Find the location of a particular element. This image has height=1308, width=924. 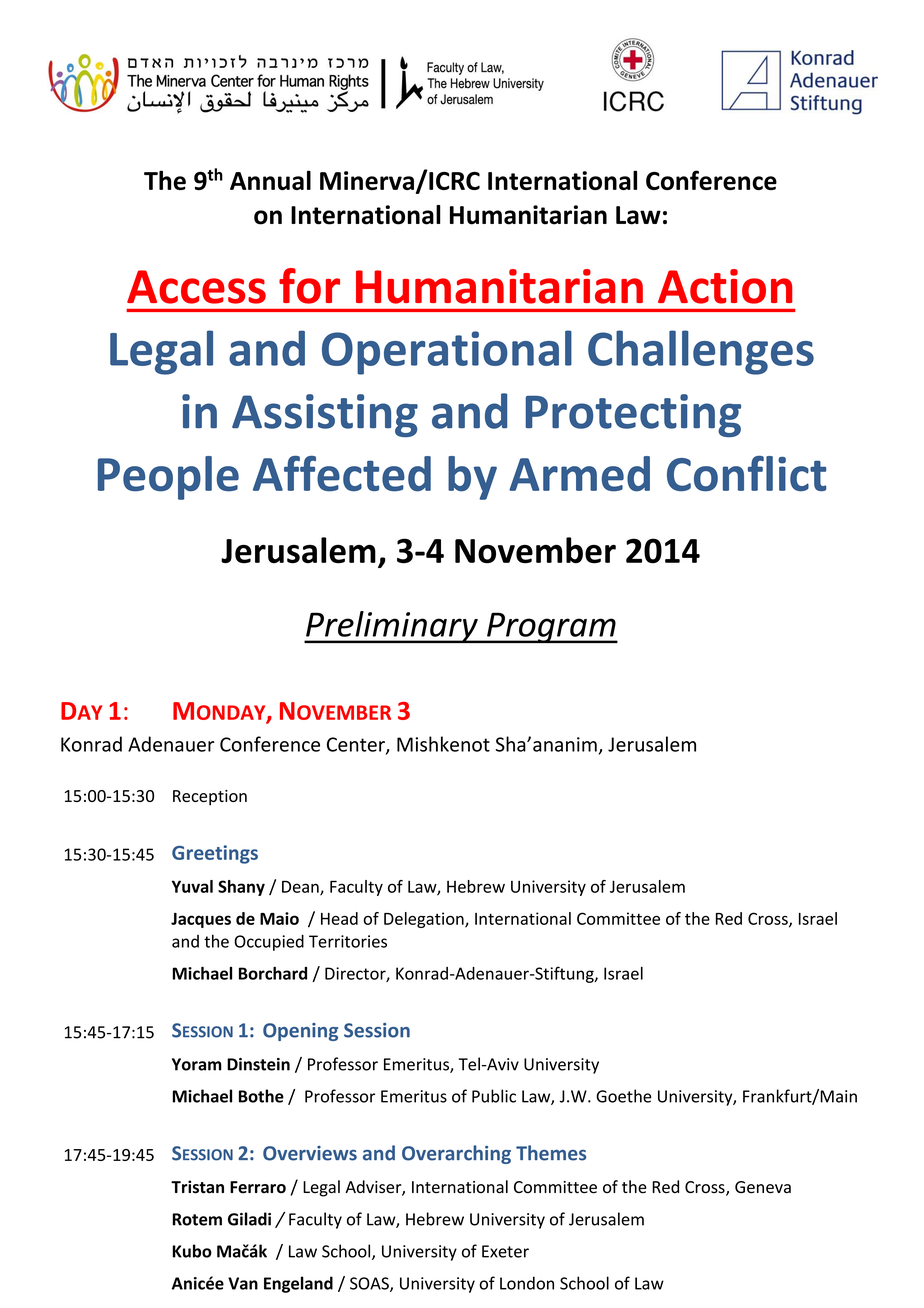

Conflict is located at coordinates (746, 474).
